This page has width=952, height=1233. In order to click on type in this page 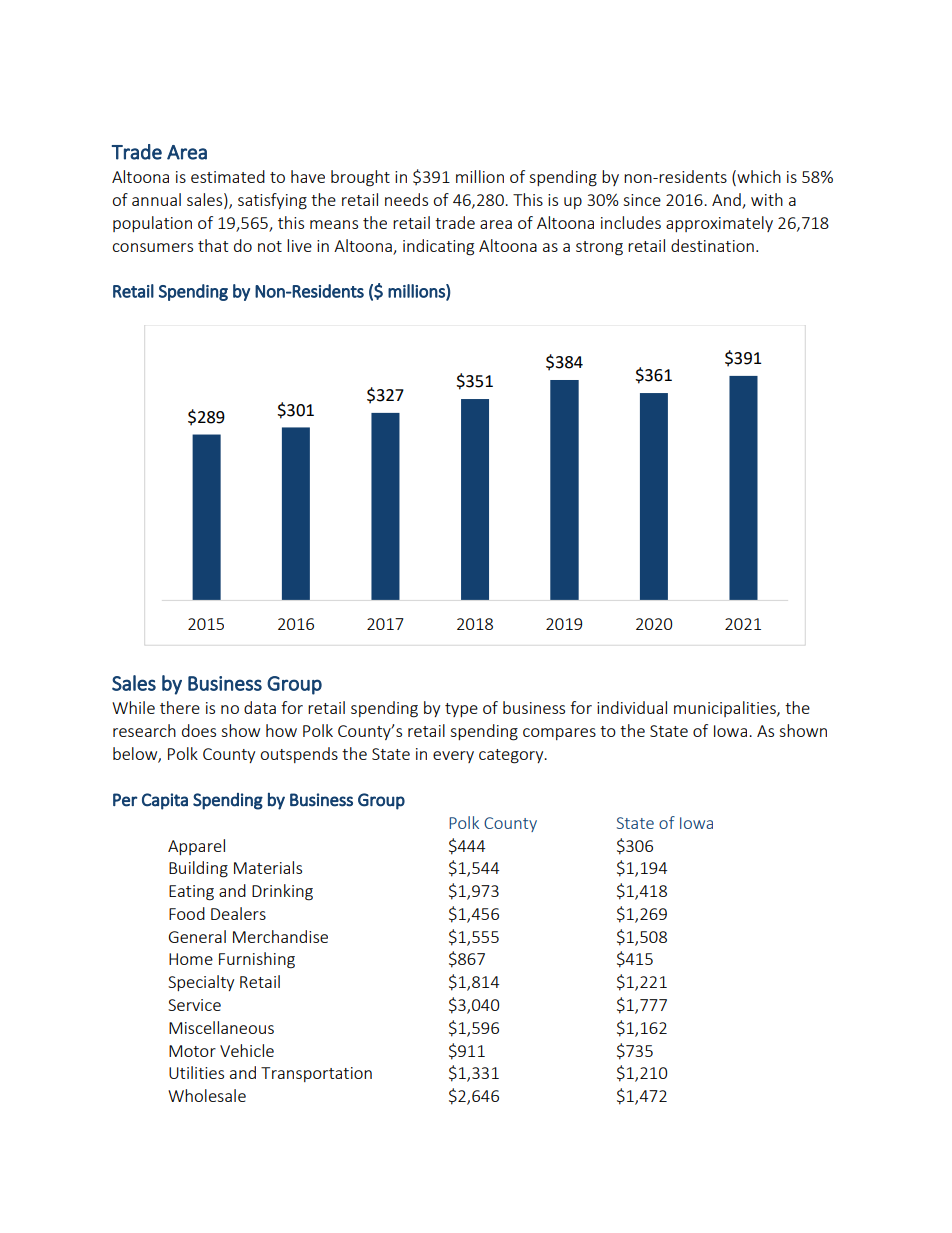, I will do `click(461, 710)`.
